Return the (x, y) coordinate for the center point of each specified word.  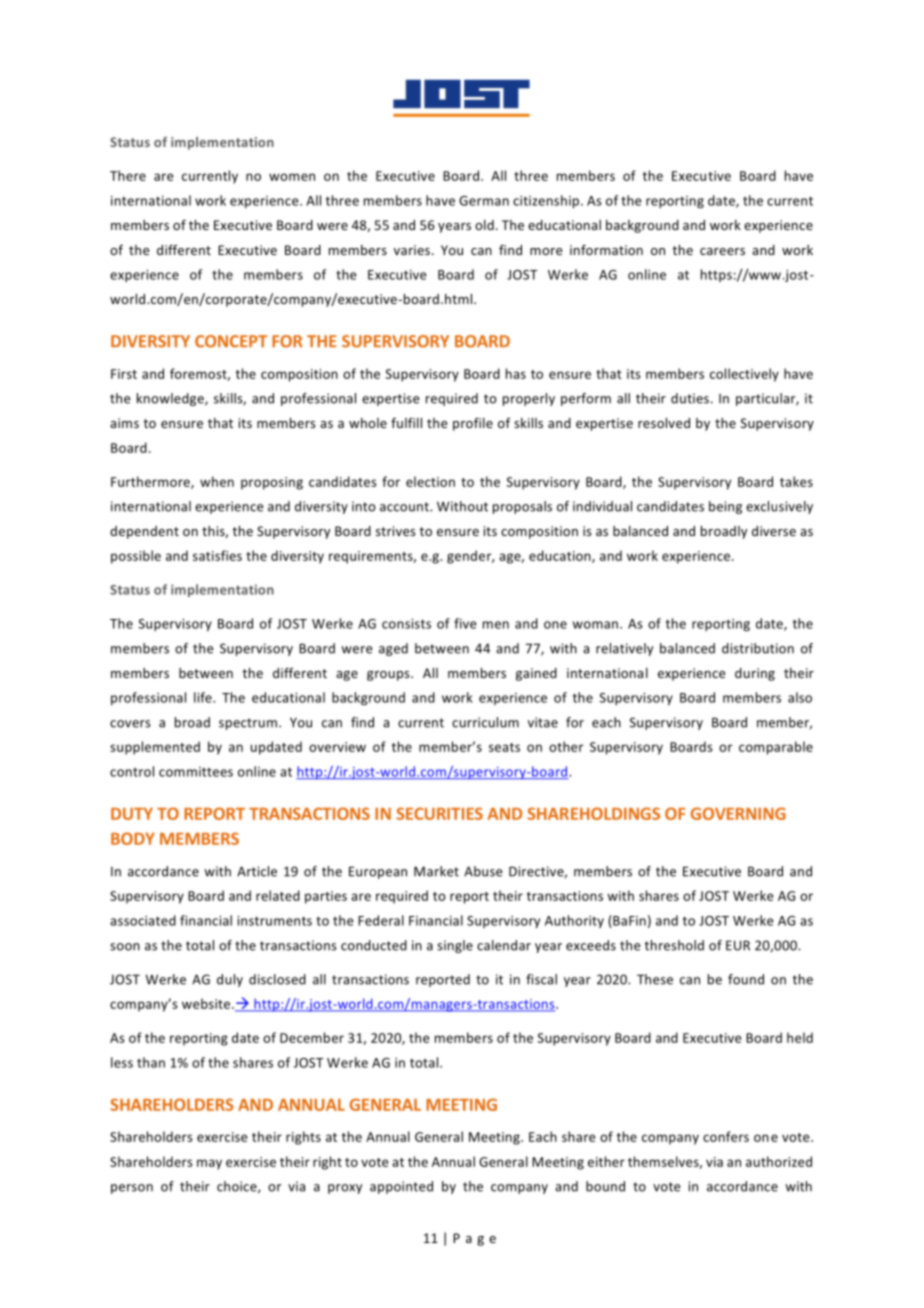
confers (726, 1136)
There (128, 175)
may (209, 1164)
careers (722, 251)
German (484, 201)
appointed (401, 1187)
